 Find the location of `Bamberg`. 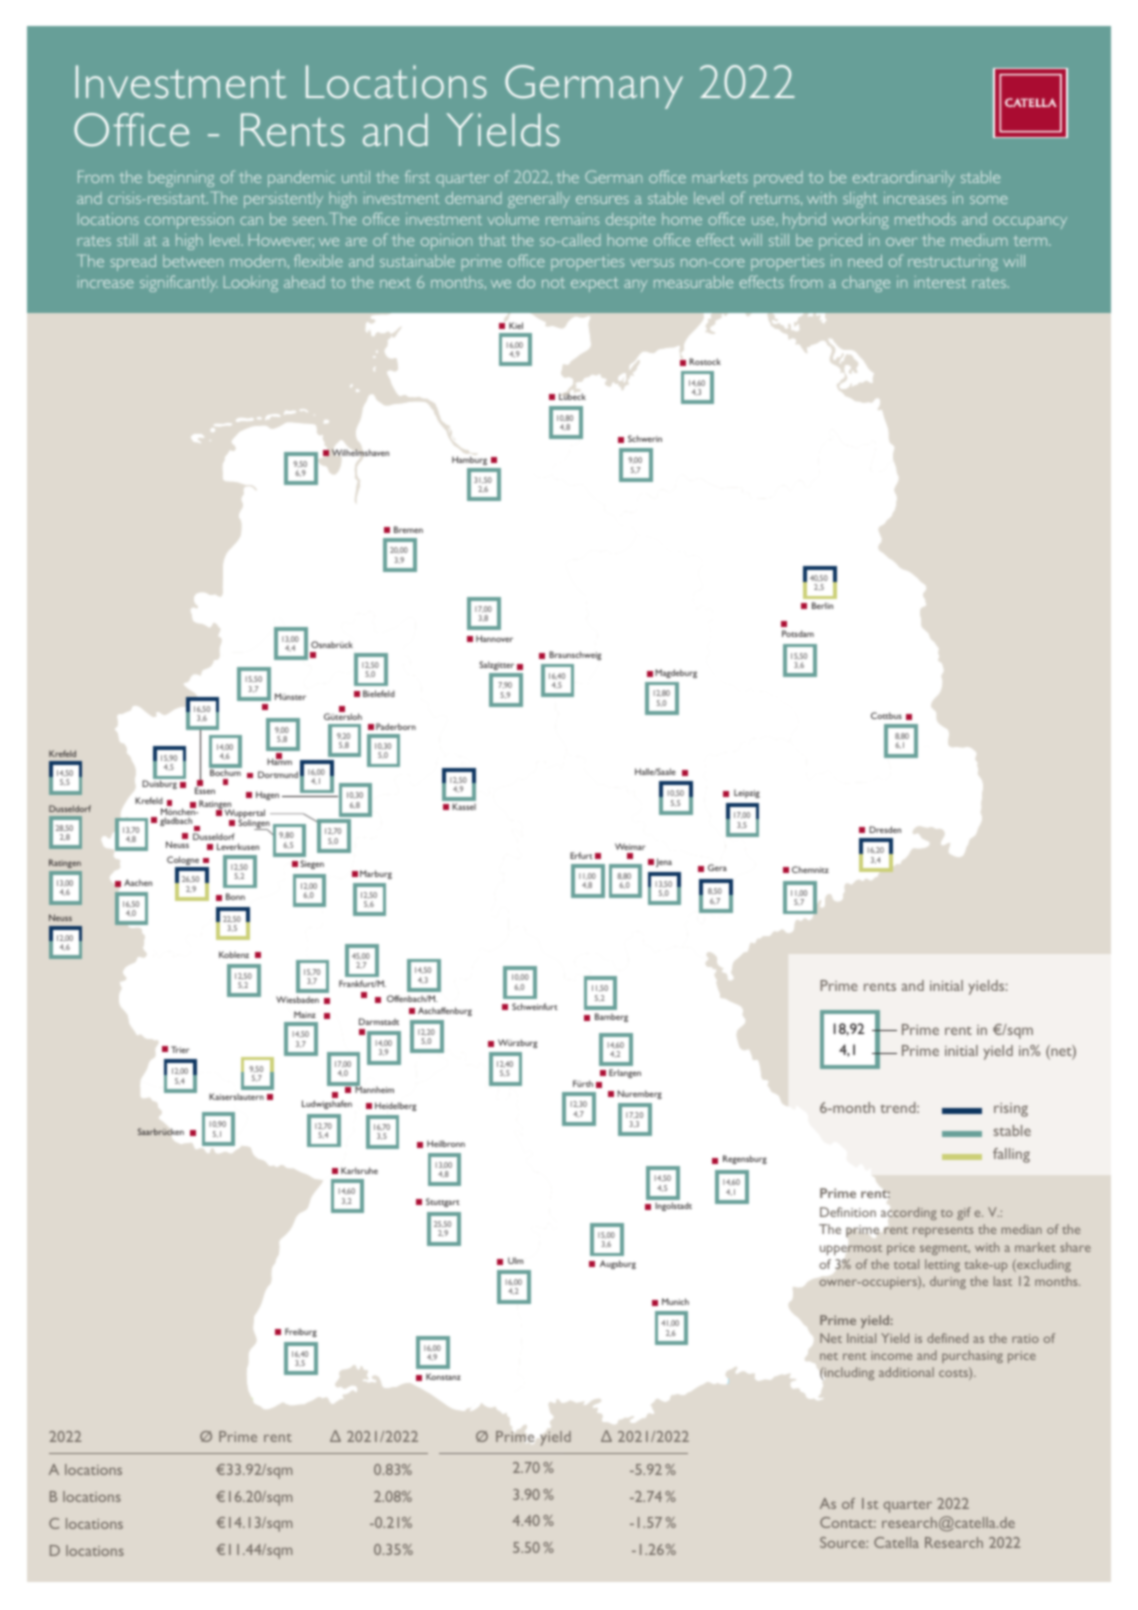

Bamberg is located at coordinates (611, 1017).
